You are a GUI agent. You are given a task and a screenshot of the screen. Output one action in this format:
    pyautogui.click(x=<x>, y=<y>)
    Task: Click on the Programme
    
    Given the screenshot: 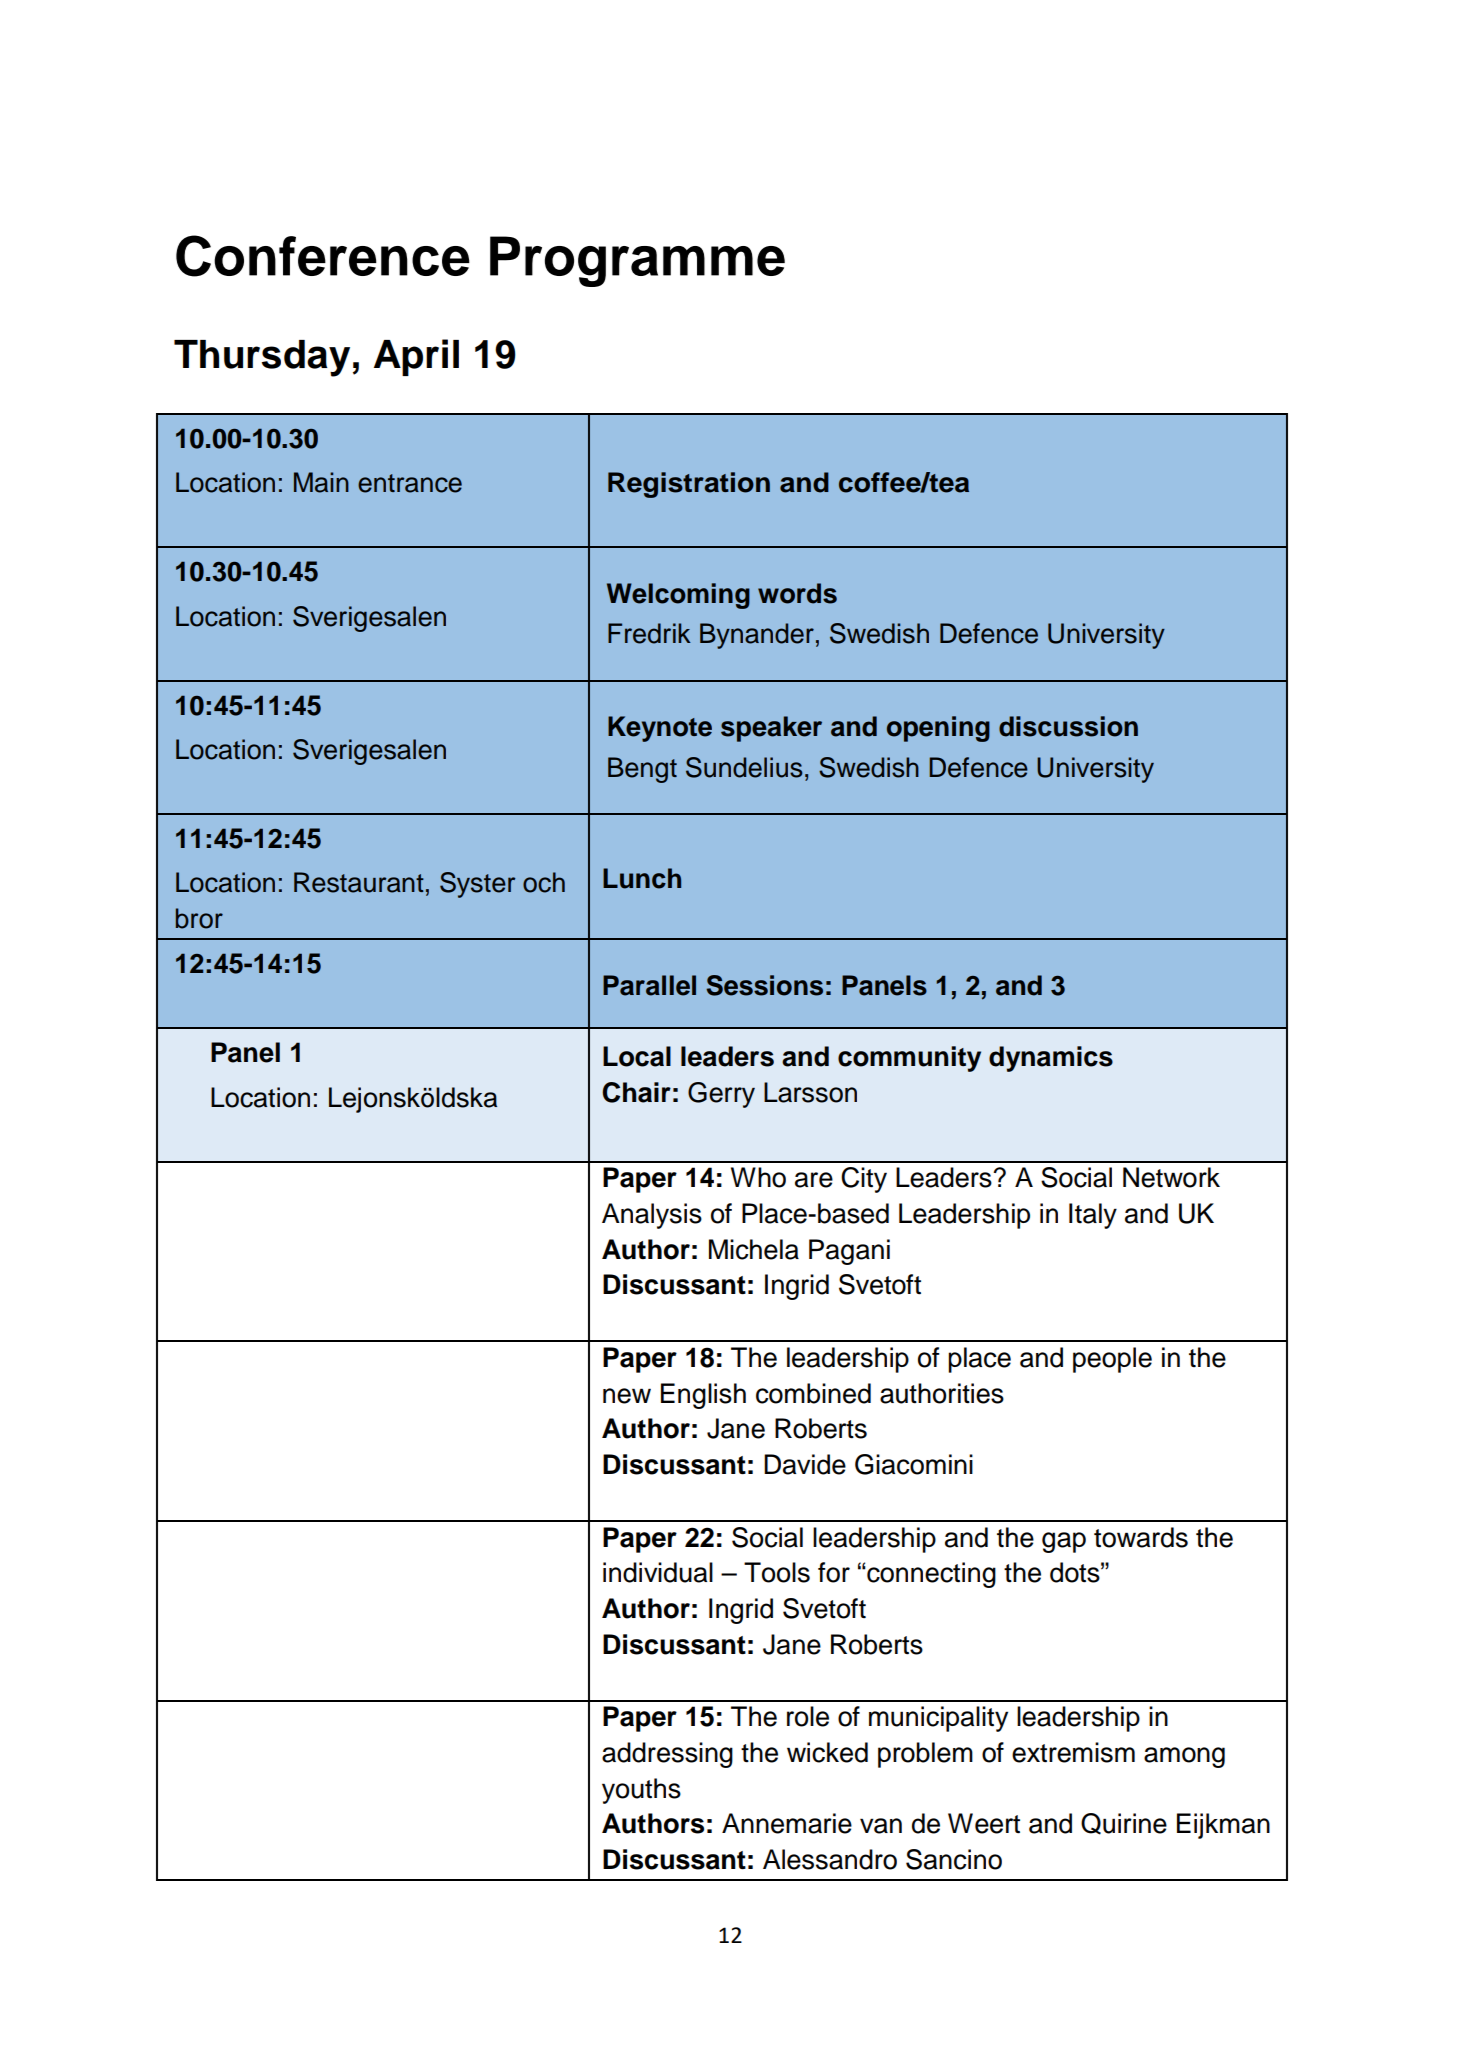 What is the action you would take?
    pyautogui.click(x=637, y=261)
